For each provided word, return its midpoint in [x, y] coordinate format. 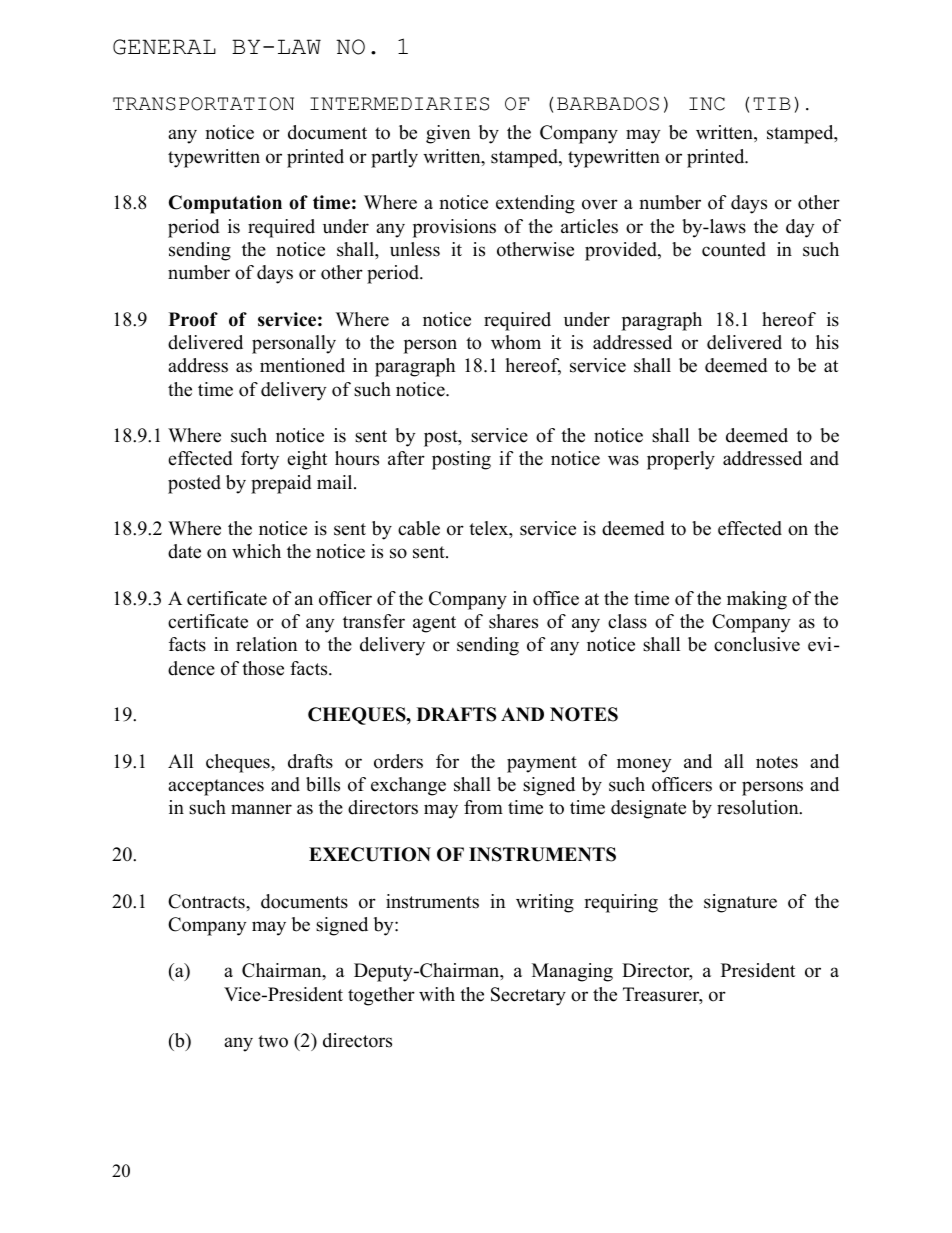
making [757, 600]
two [273, 1041]
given [448, 134]
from [483, 807]
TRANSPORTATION [203, 104]
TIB [772, 103]
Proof [193, 319]
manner [261, 809]
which [256, 551]
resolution [759, 807]
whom [516, 342]
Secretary [528, 996]
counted [734, 249]
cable [419, 528]
